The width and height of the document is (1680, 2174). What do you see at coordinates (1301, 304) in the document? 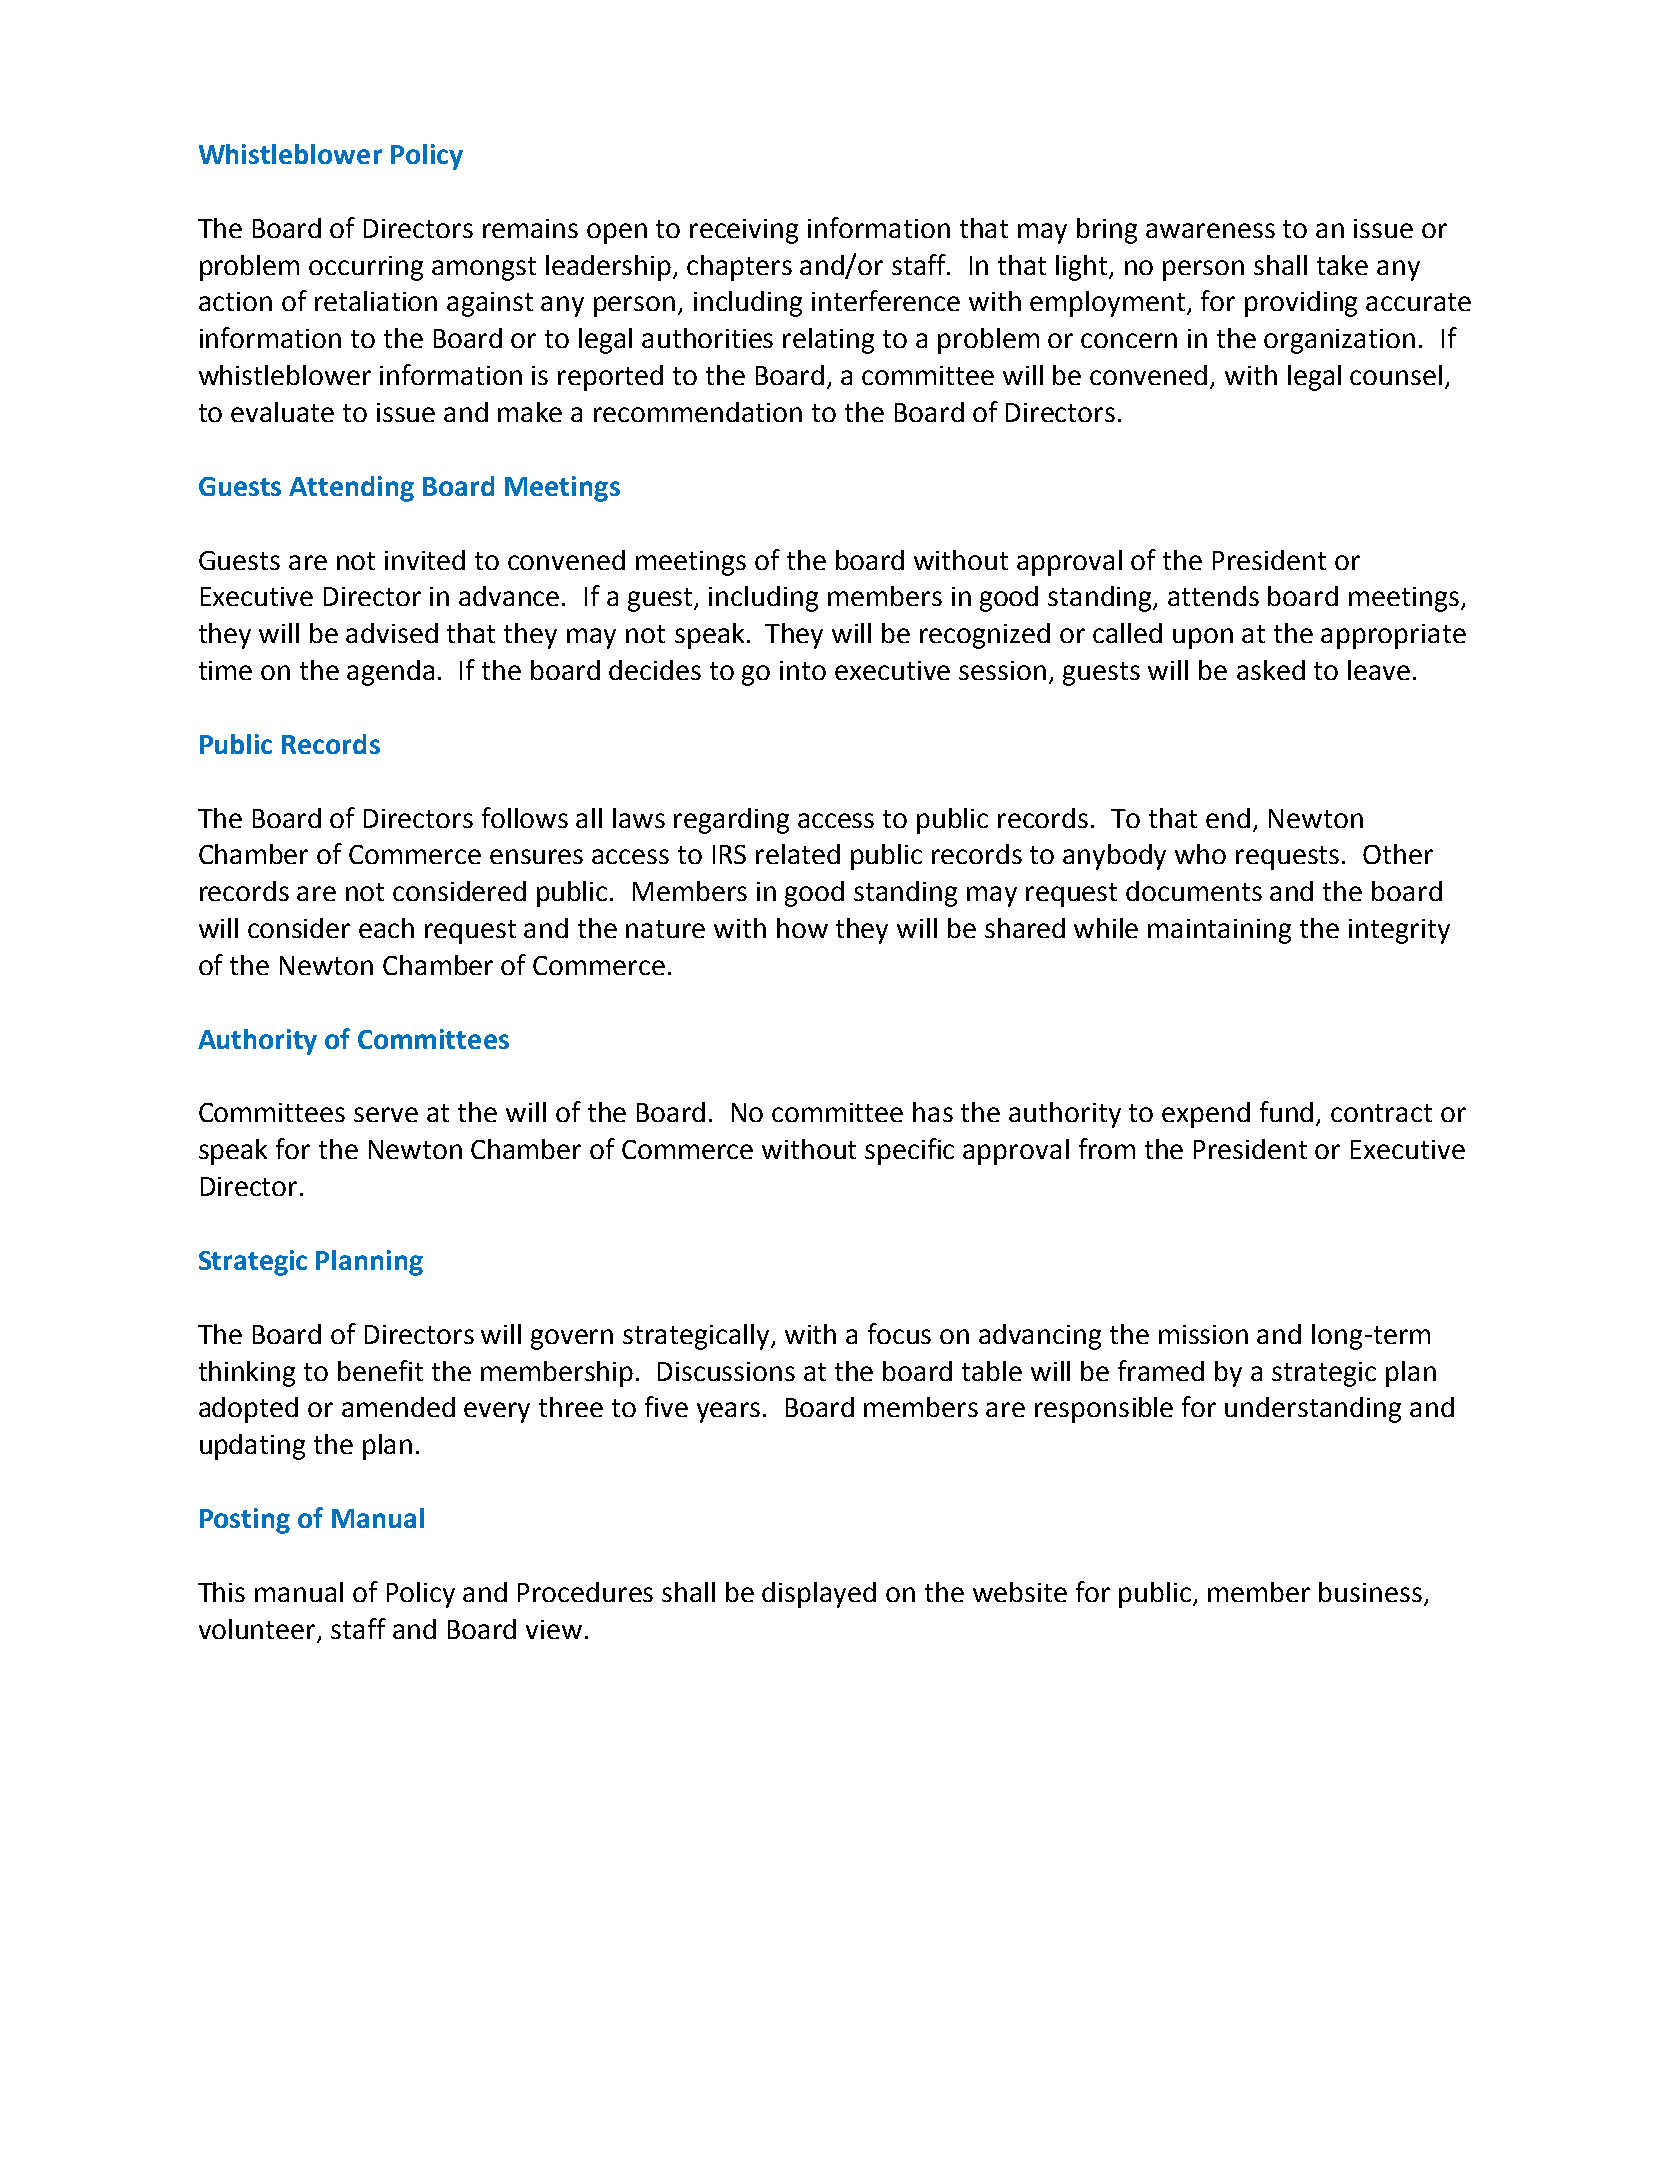
I see `providing` at bounding box center [1301, 304].
